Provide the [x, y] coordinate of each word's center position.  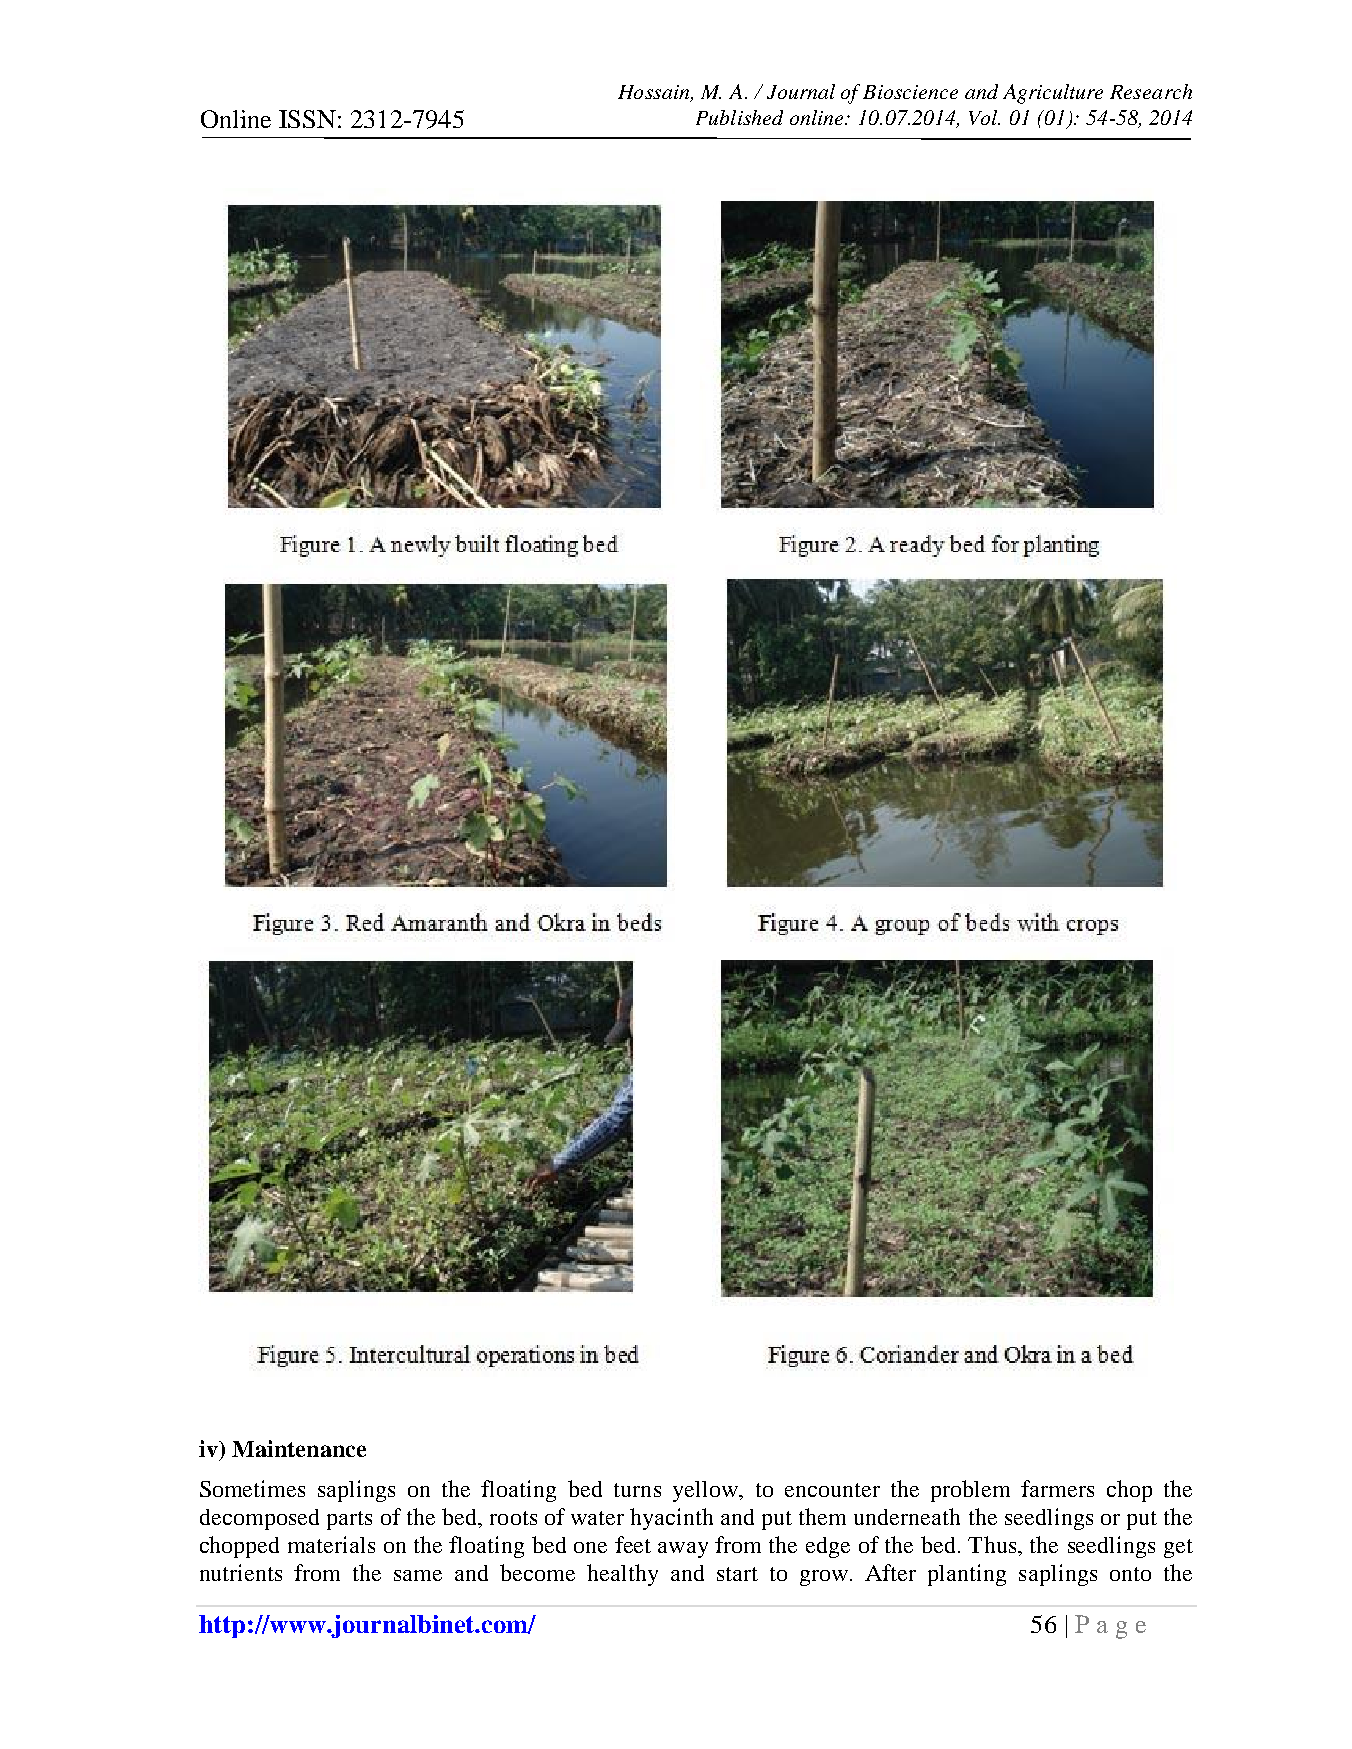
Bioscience [910, 92]
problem [970, 1491]
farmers [1057, 1488]
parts [349, 1520]
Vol [984, 117]
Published [739, 117]
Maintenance [299, 1448]
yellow [706, 1491]
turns [637, 1490]
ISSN [307, 119]
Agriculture [1053, 94]
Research [1151, 91]
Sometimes [252, 1488]
